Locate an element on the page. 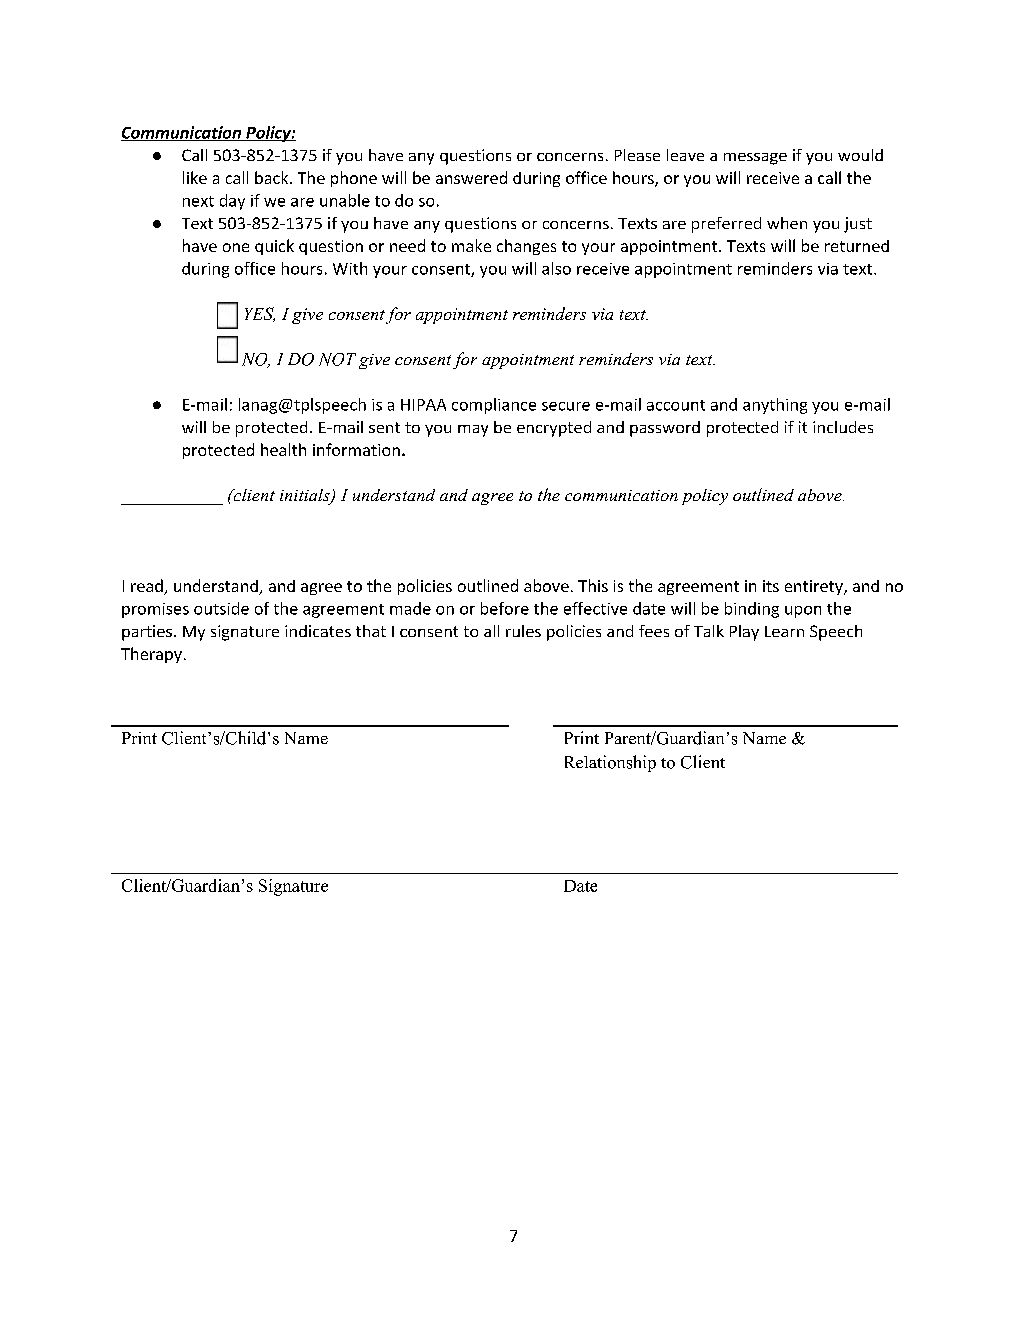  YES is located at coordinates (260, 314).
